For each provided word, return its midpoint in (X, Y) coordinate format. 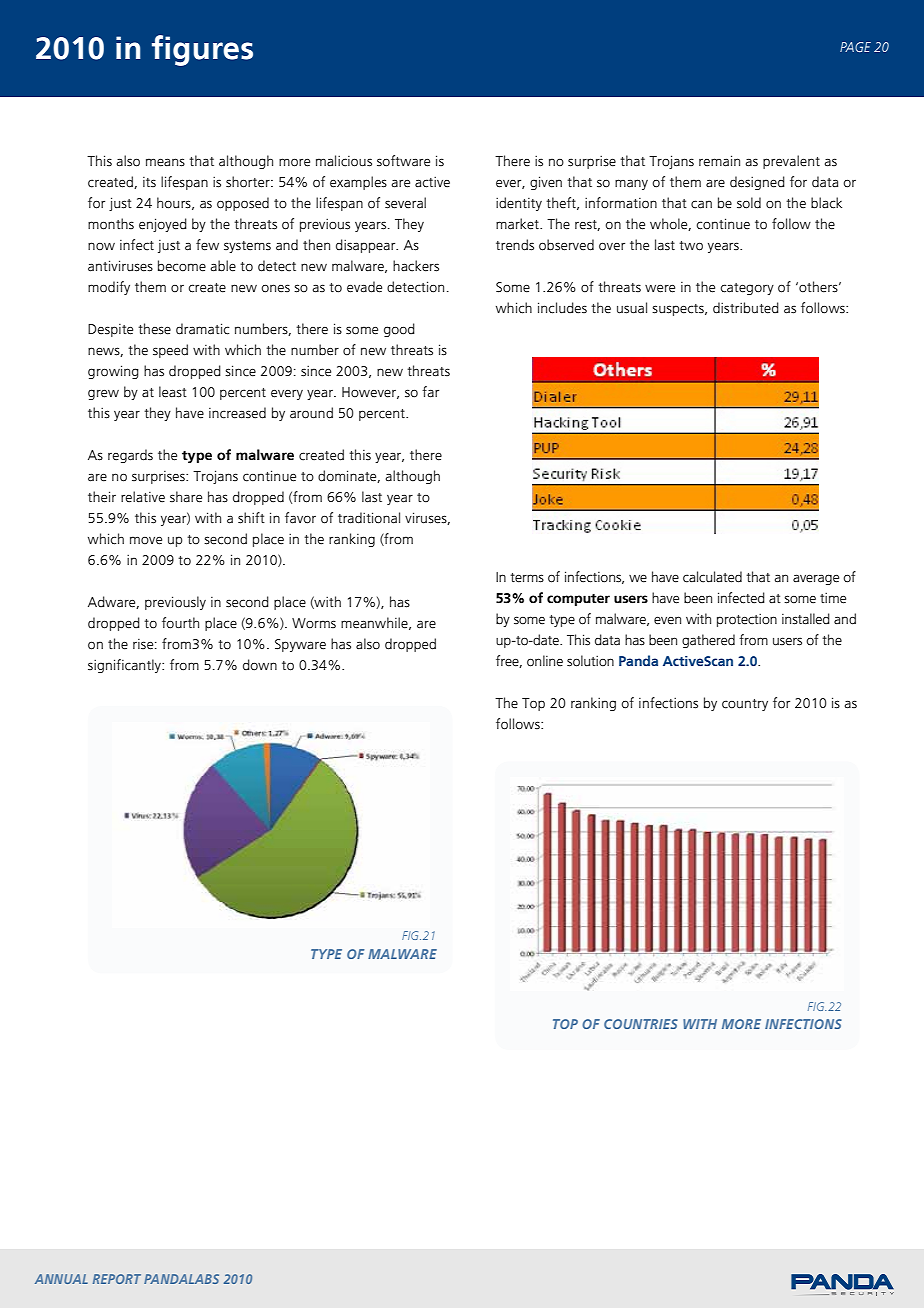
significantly (126, 666)
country (745, 705)
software (403, 161)
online (545, 661)
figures (202, 50)
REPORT (117, 1279)
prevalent (791, 162)
